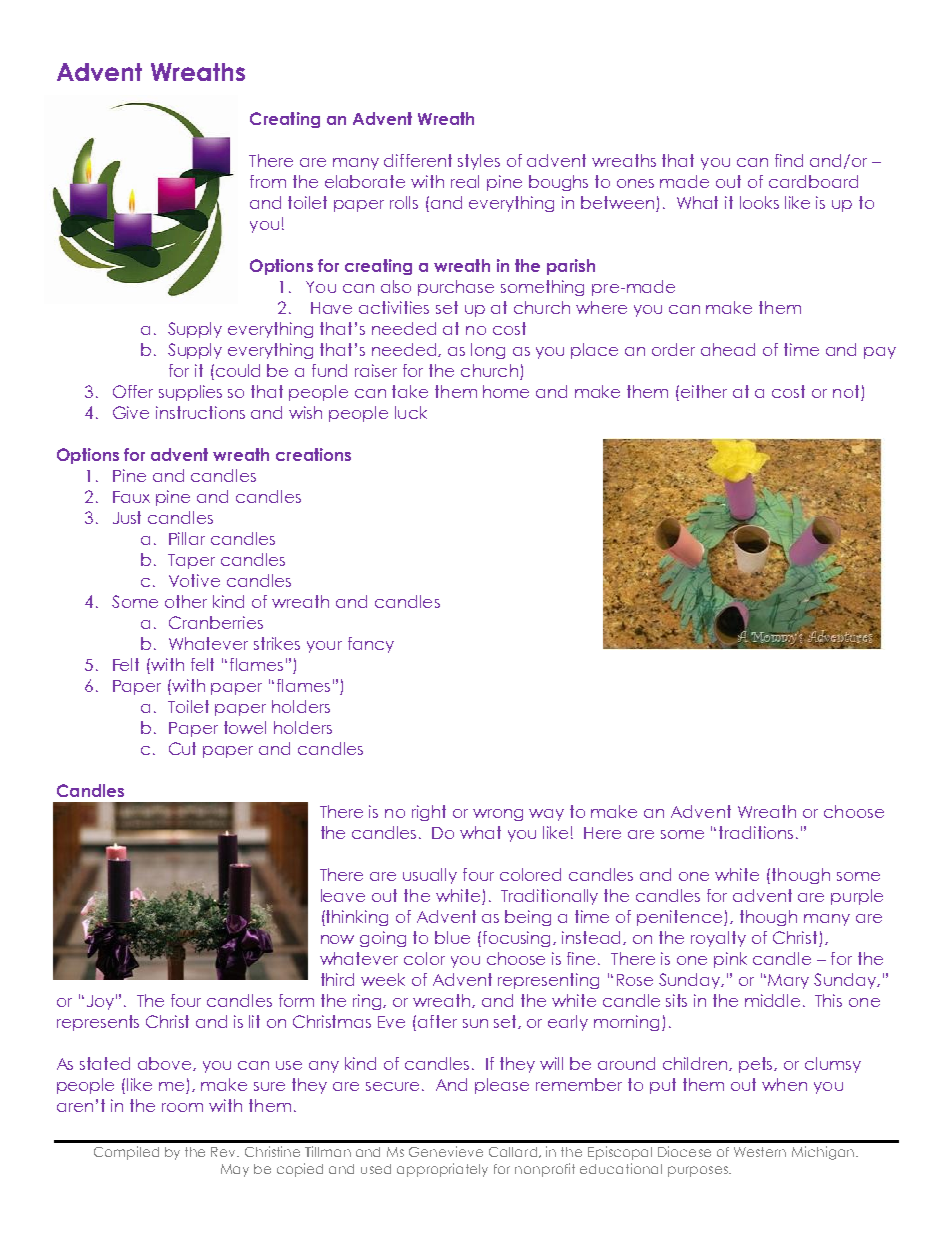 The width and height of the screenshot is (952, 1233). I want to click on from, so click(268, 181).
